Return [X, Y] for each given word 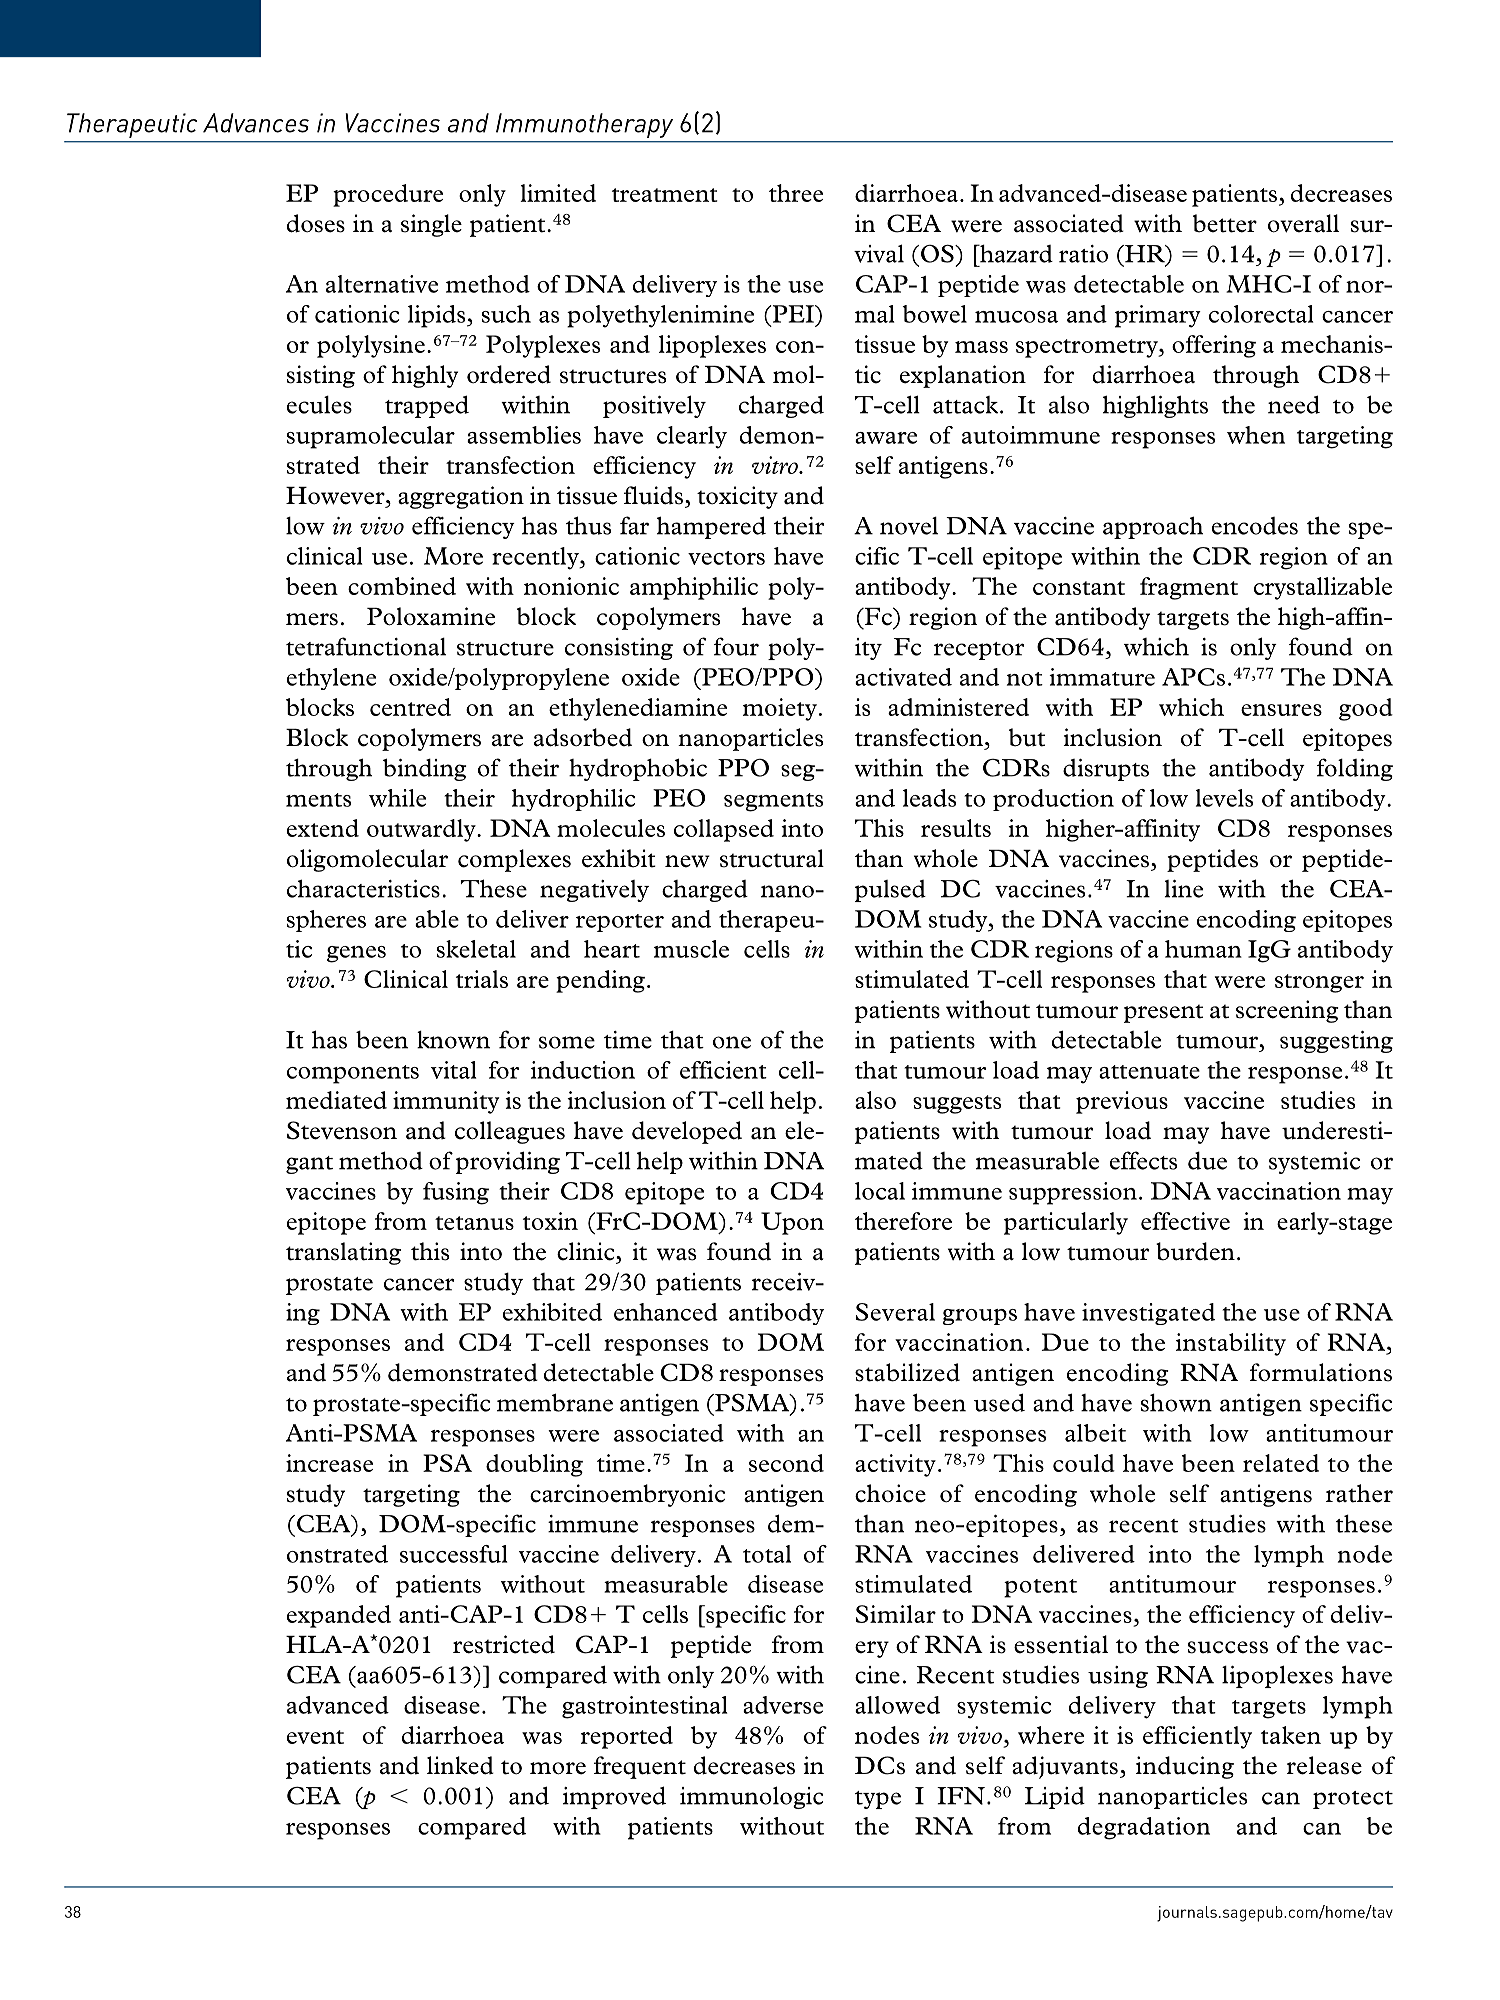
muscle [691, 949]
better [1225, 223]
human [1203, 949]
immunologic [751, 1797]
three [796, 193]
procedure [388, 195]
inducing [1185, 1767]
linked [460, 1765]
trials [482, 979]
